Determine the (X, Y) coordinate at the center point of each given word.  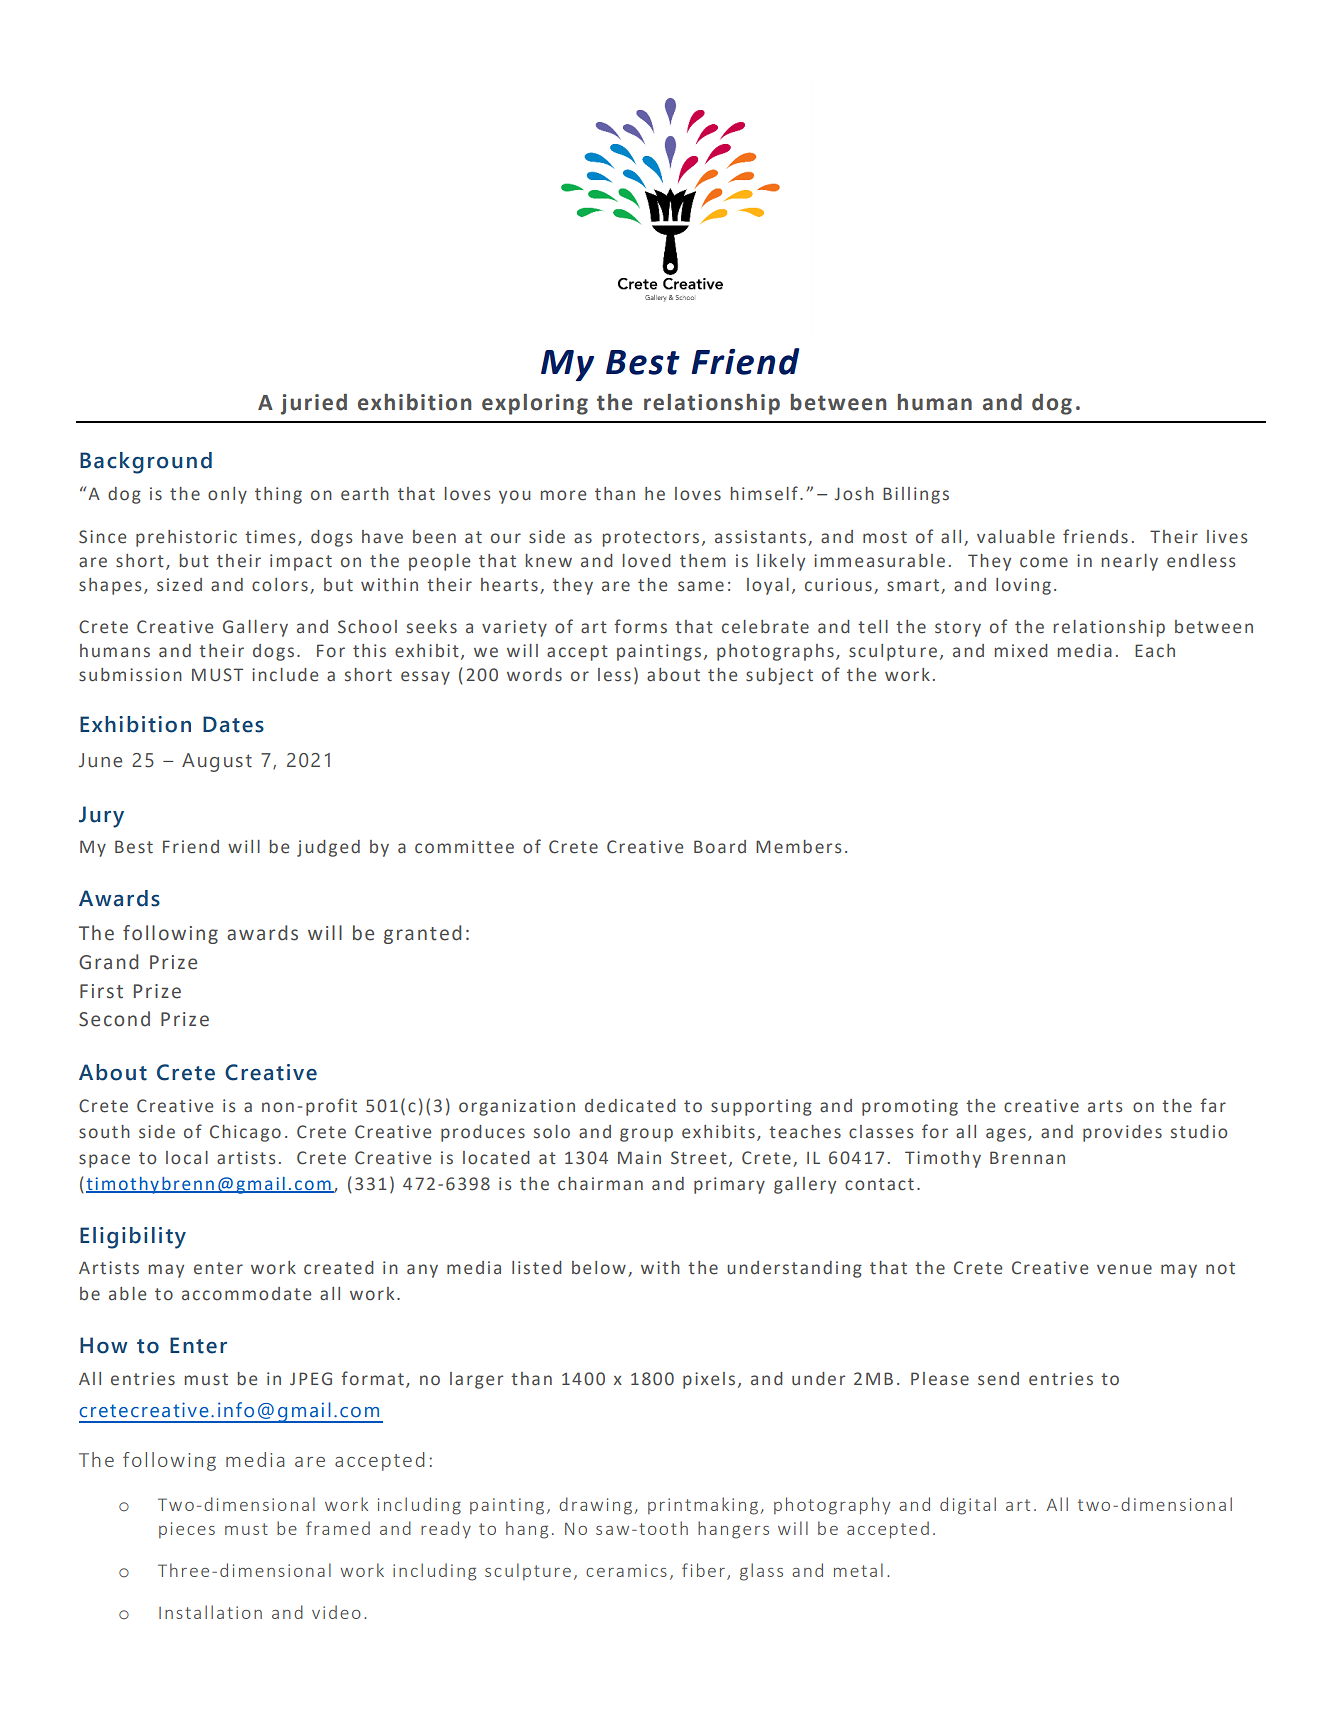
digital (968, 1506)
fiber (703, 1570)
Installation (210, 1612)
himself (764, 493)
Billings (916, 495)
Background (146, 463)
